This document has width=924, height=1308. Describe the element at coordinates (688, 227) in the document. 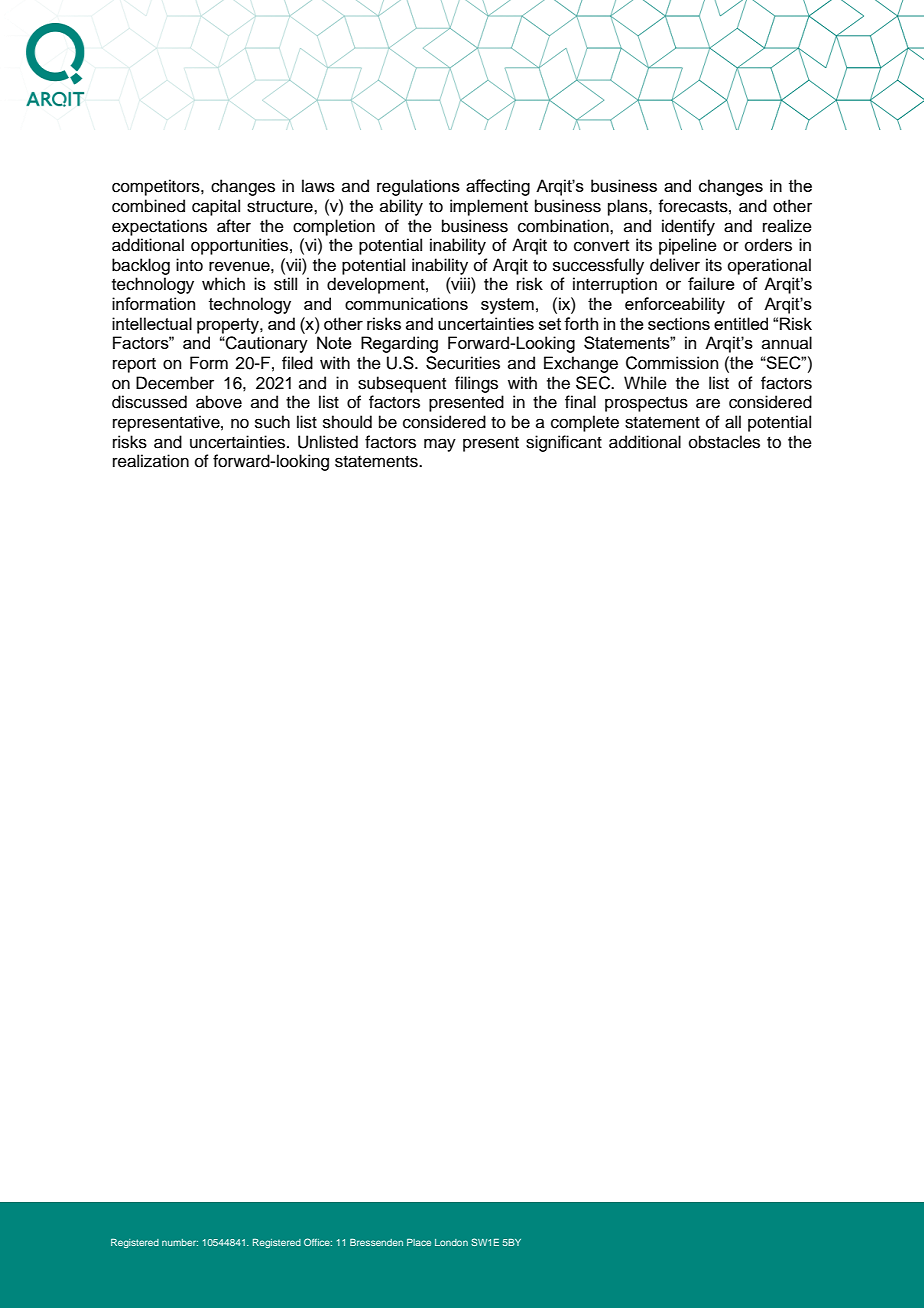

I see `identify` at that location.
